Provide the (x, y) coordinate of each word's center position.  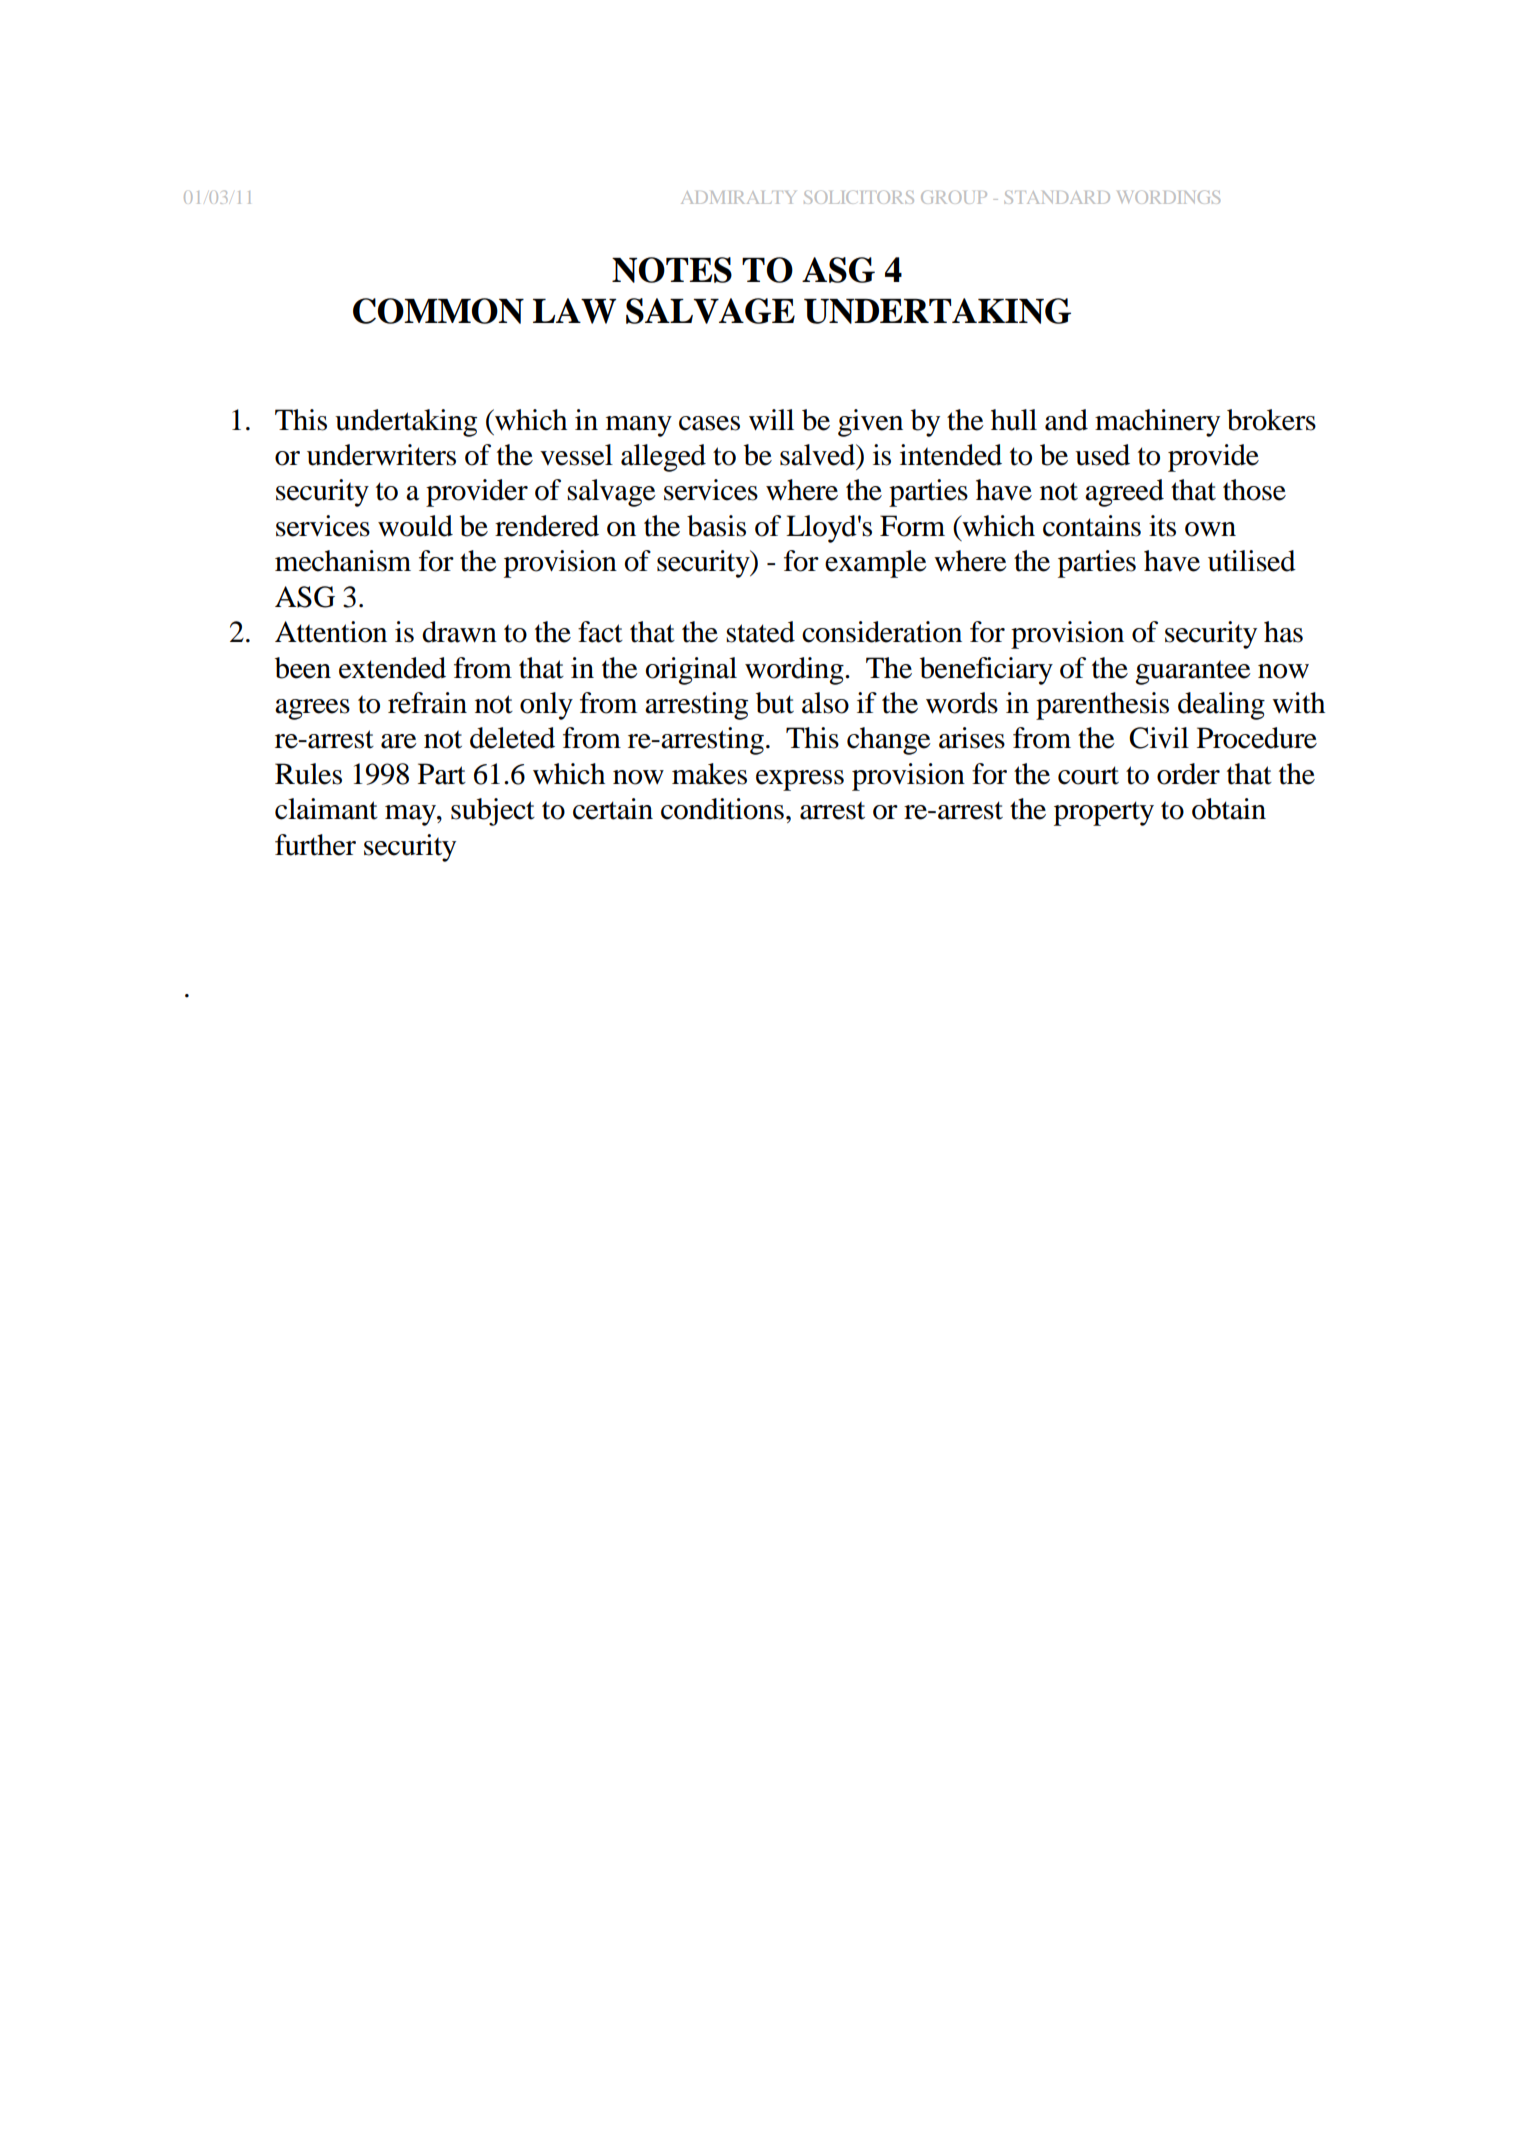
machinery (1157, 423)
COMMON (438, 311)
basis (716, 526)
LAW (574, 311)
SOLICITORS (859, 197)
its (1162, 526)
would (415, 526)
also (825, 703)
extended (392, 668)
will (771, 419)
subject (493, 812)
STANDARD (1057, 197)
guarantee (1193, 672)
